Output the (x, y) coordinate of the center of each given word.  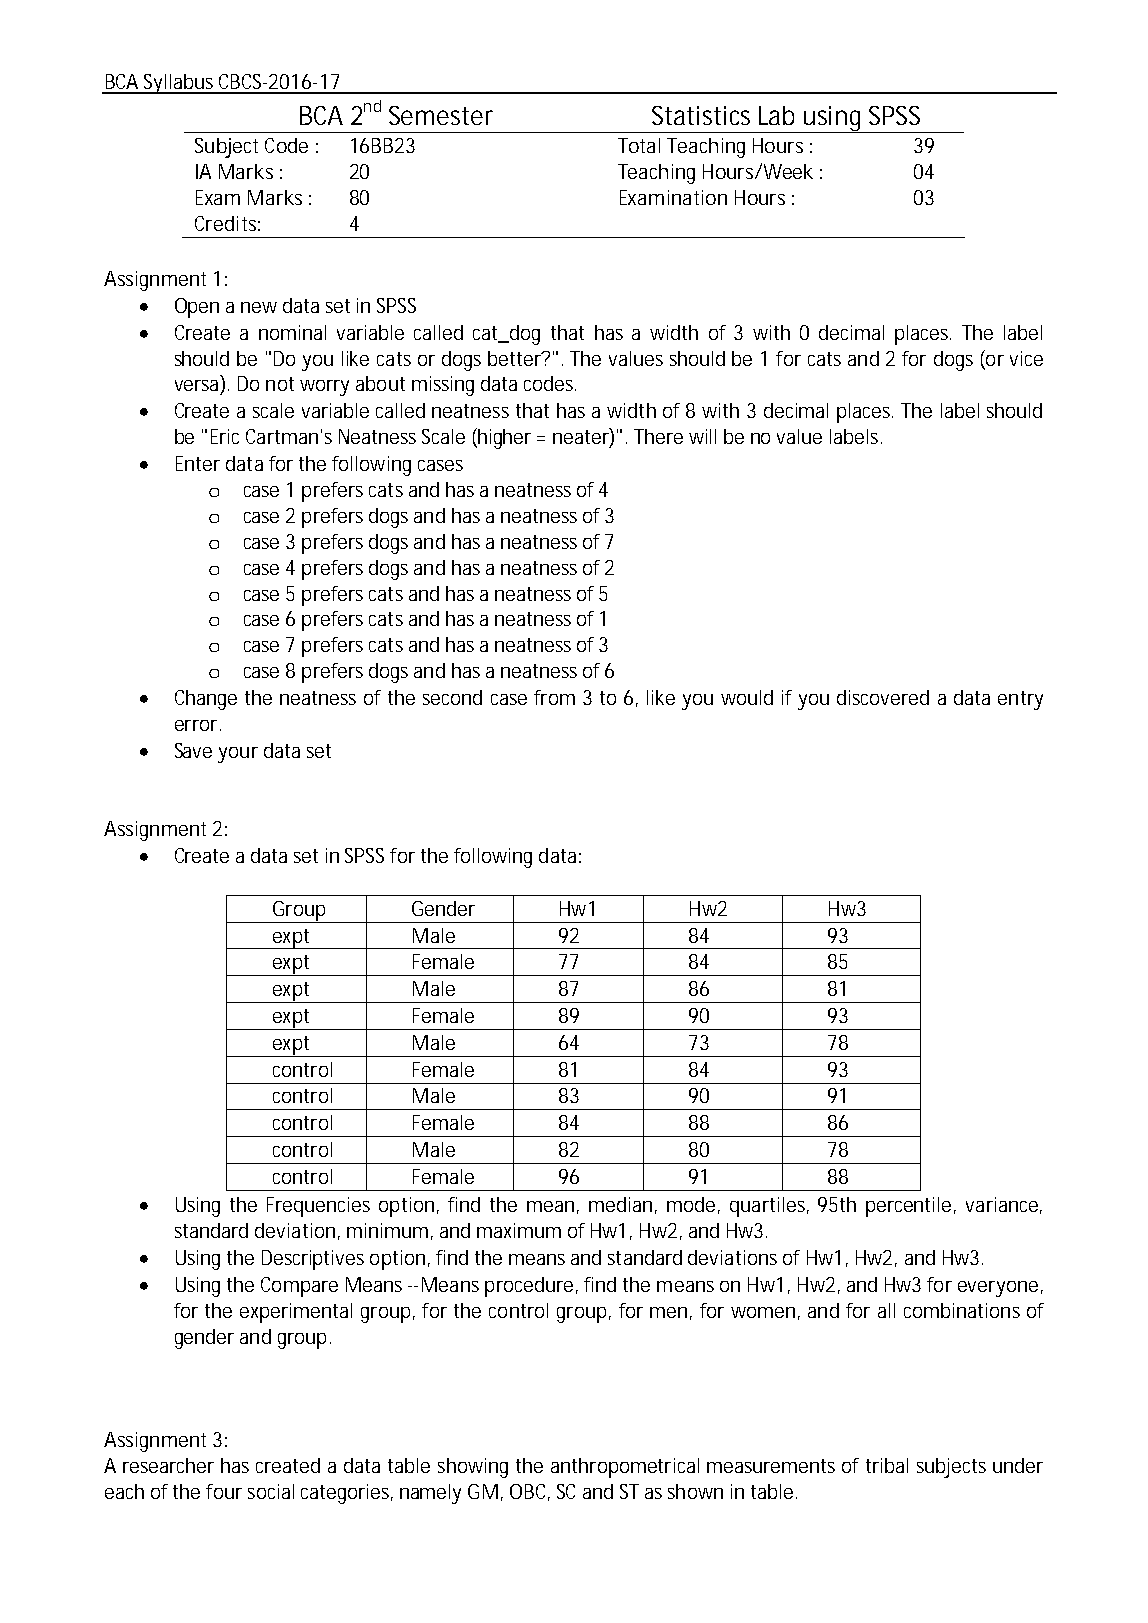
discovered (883, 697)
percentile (908, 1207)
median (620, 1204)
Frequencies (318, 1207)
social (271, 1491)
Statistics (701, 115)
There (658, 436)
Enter (198, 463)
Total (639, 145)
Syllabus (179, 84)
